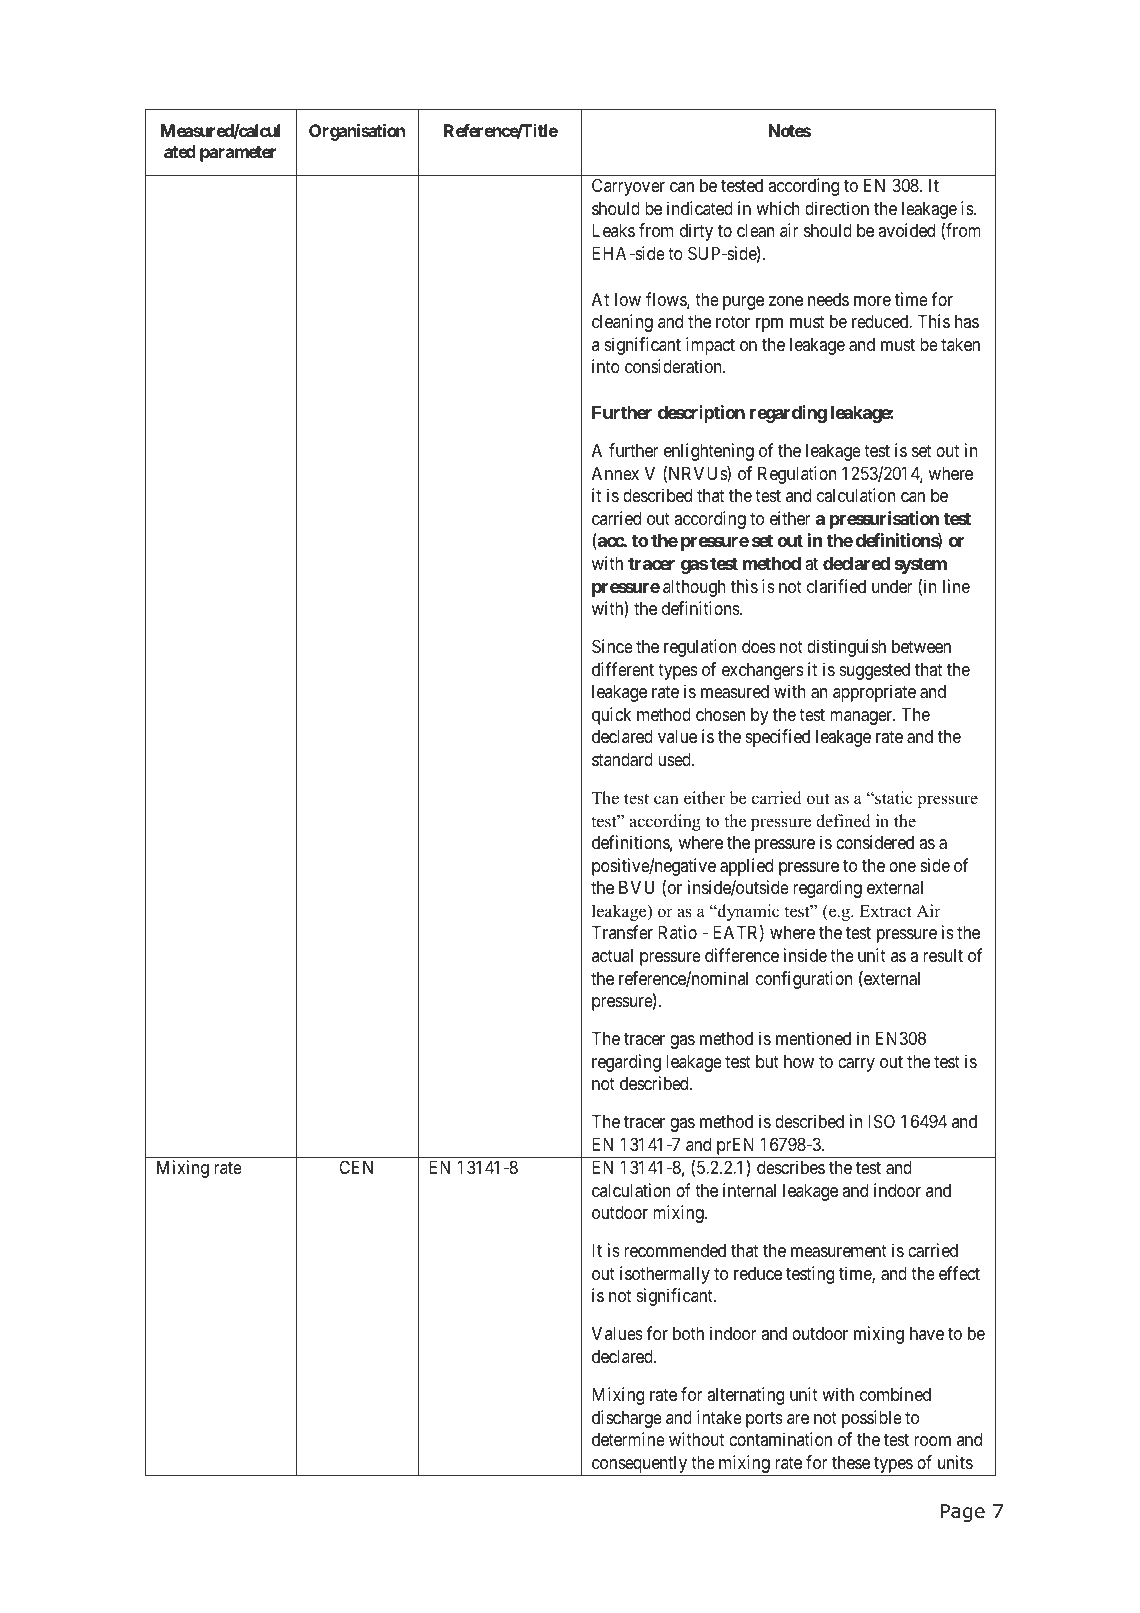 This screenshot has width=1140, height=1613. Describe the element at coordinates (357, 132) in the screenshot. I see `Organisation` at that location.
